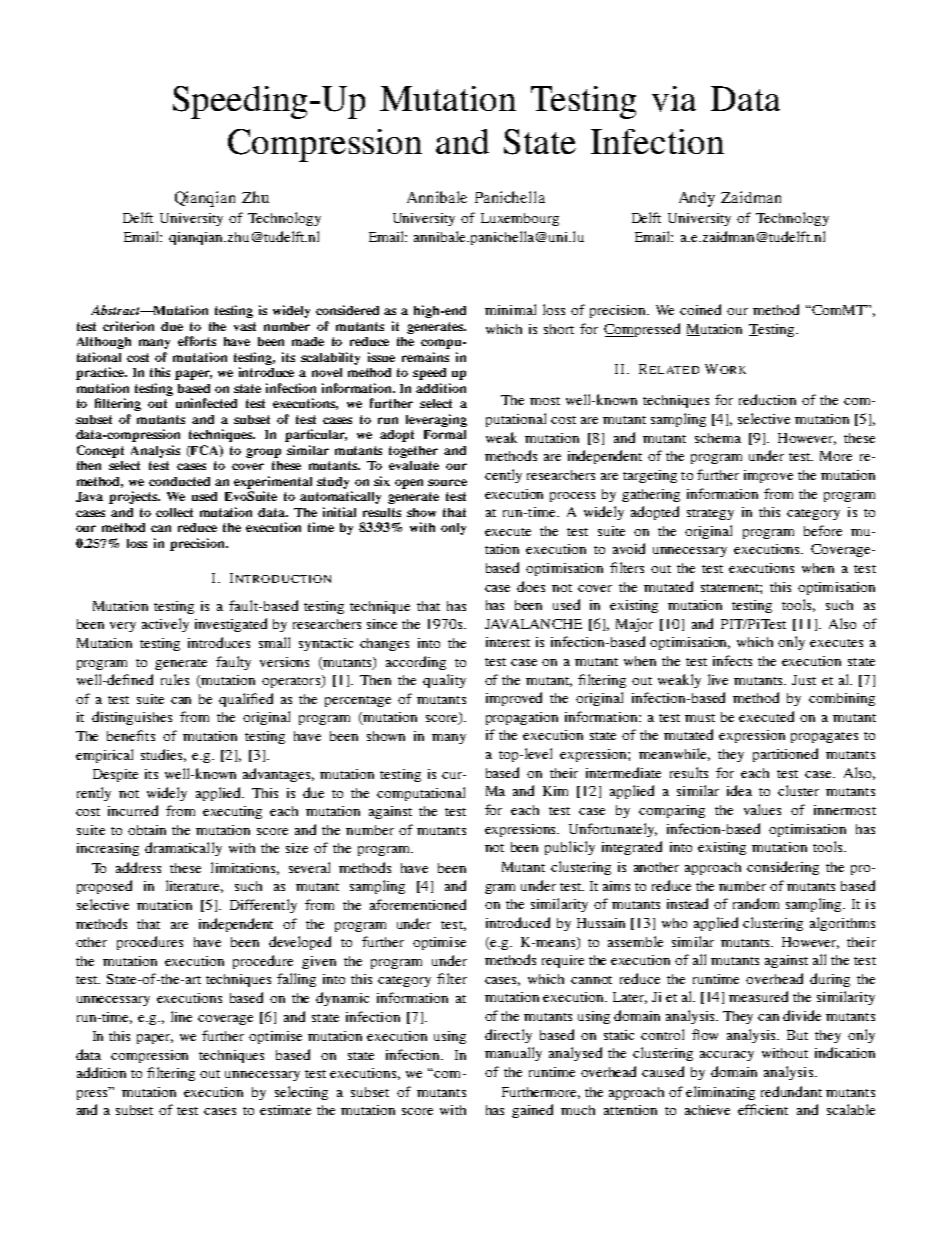  What do you see at coordinates (513, 1054) in the screenshot?
I see `manually` at bounding box center [513, 1054].
